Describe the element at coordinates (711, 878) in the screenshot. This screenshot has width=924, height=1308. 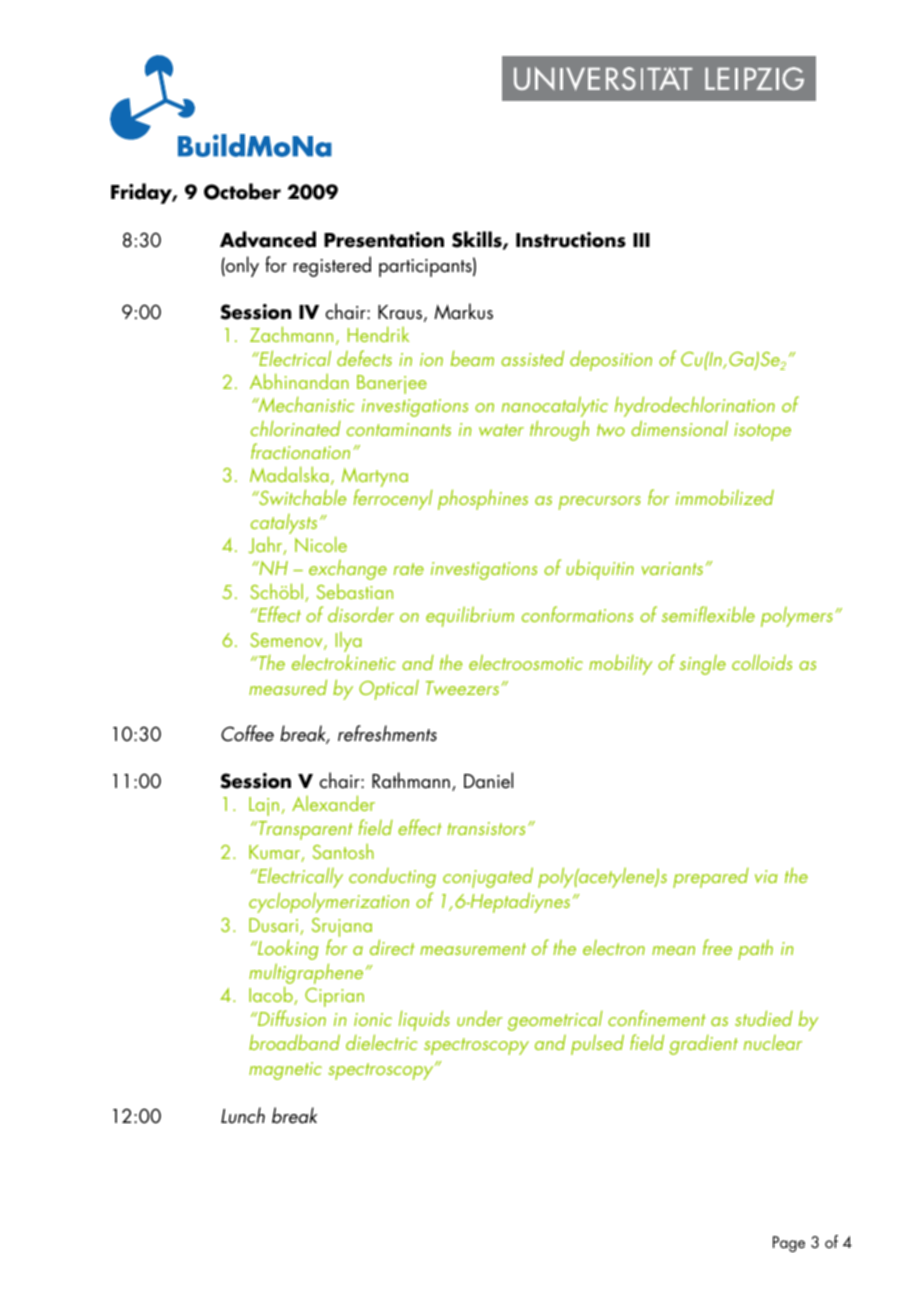
I see `prepared` at that location.
